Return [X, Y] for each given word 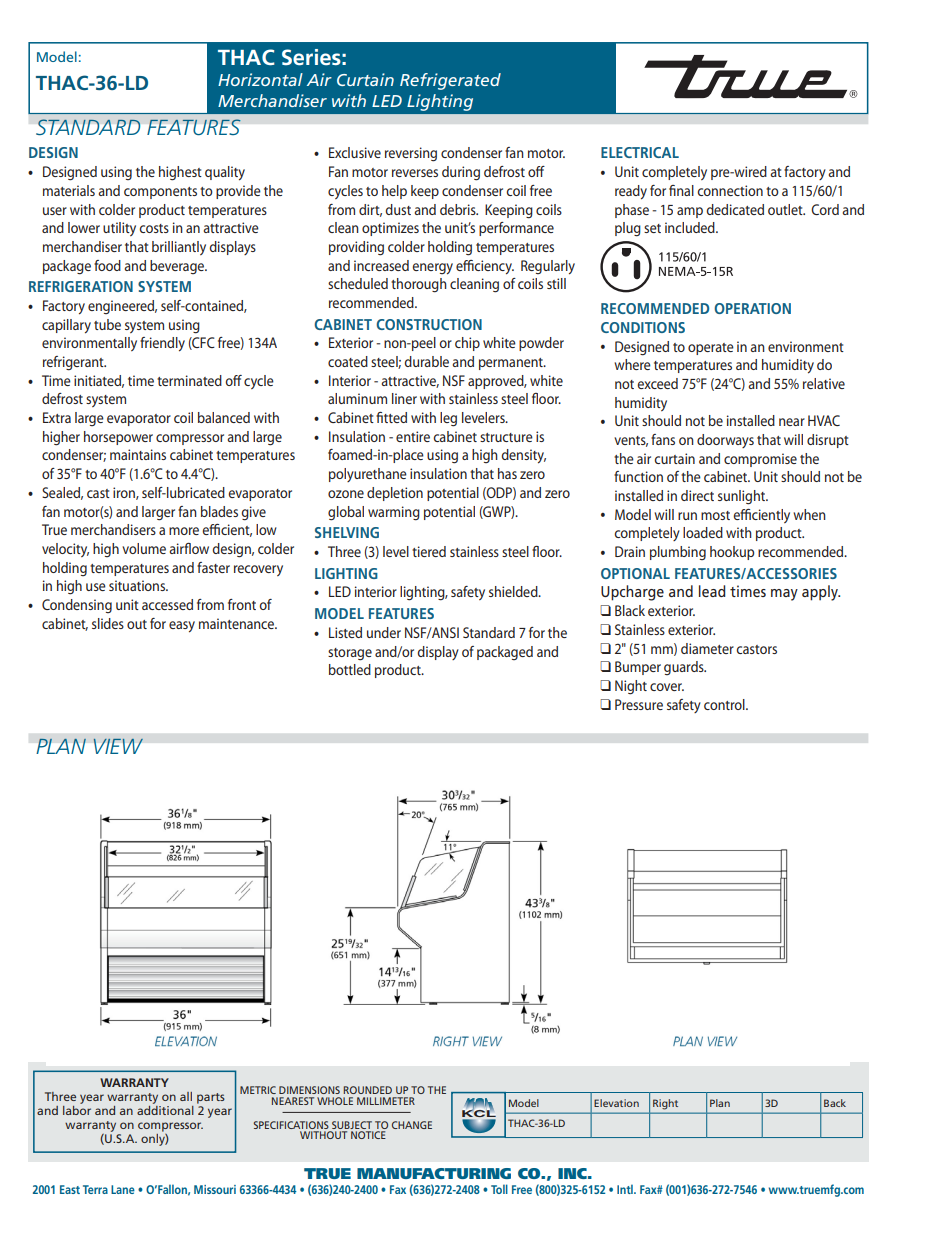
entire [413, 436]
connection [730, 190]
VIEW [118, 746]
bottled [350, 669]
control [725, 704]
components [160, 193]
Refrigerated [450, 81]
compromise [760, 460]
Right [665, 1104]
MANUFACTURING [434, 1173]
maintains [138, 454]
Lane [123, 1189]
